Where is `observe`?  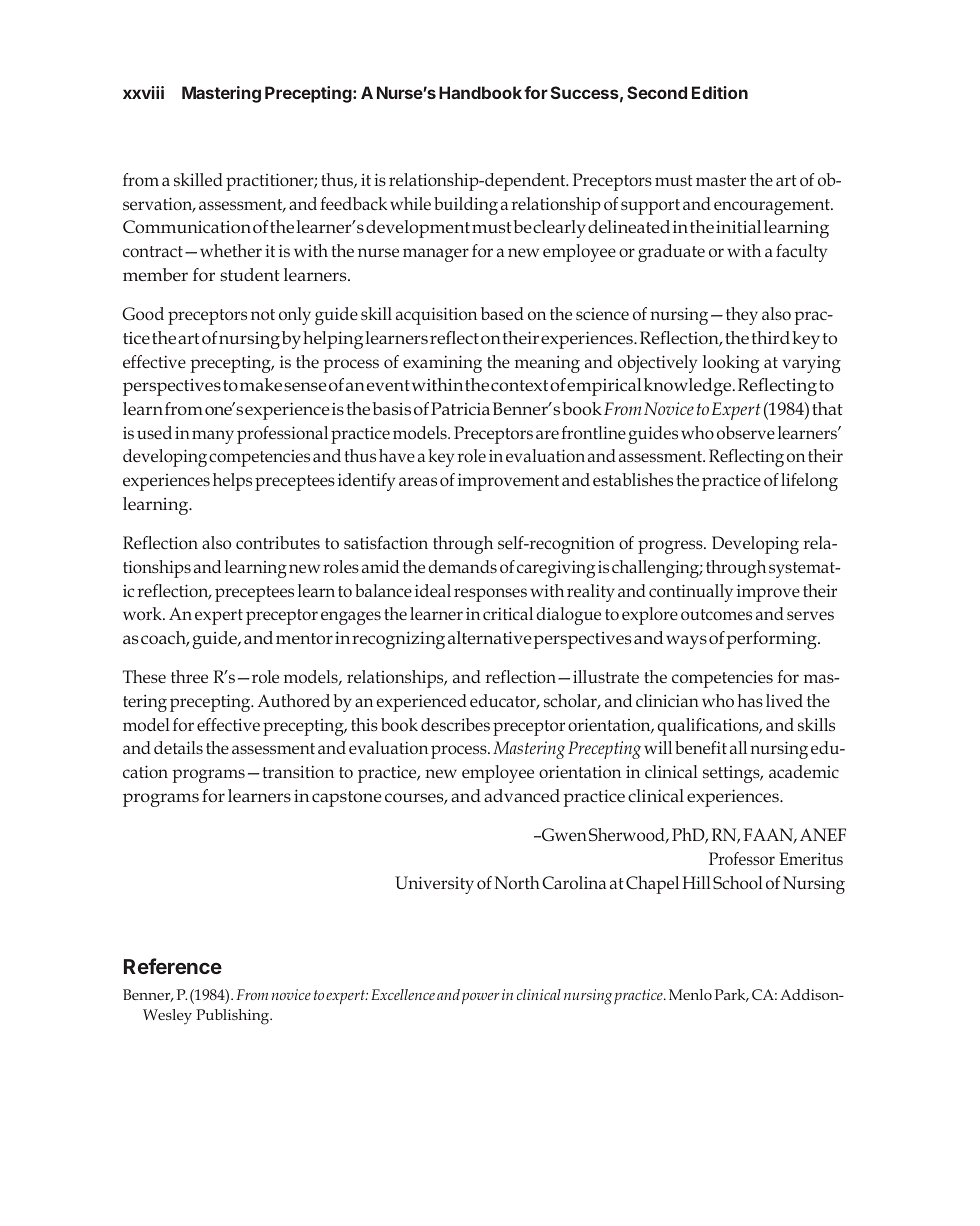
observe is located at coordinates (746, 432).
